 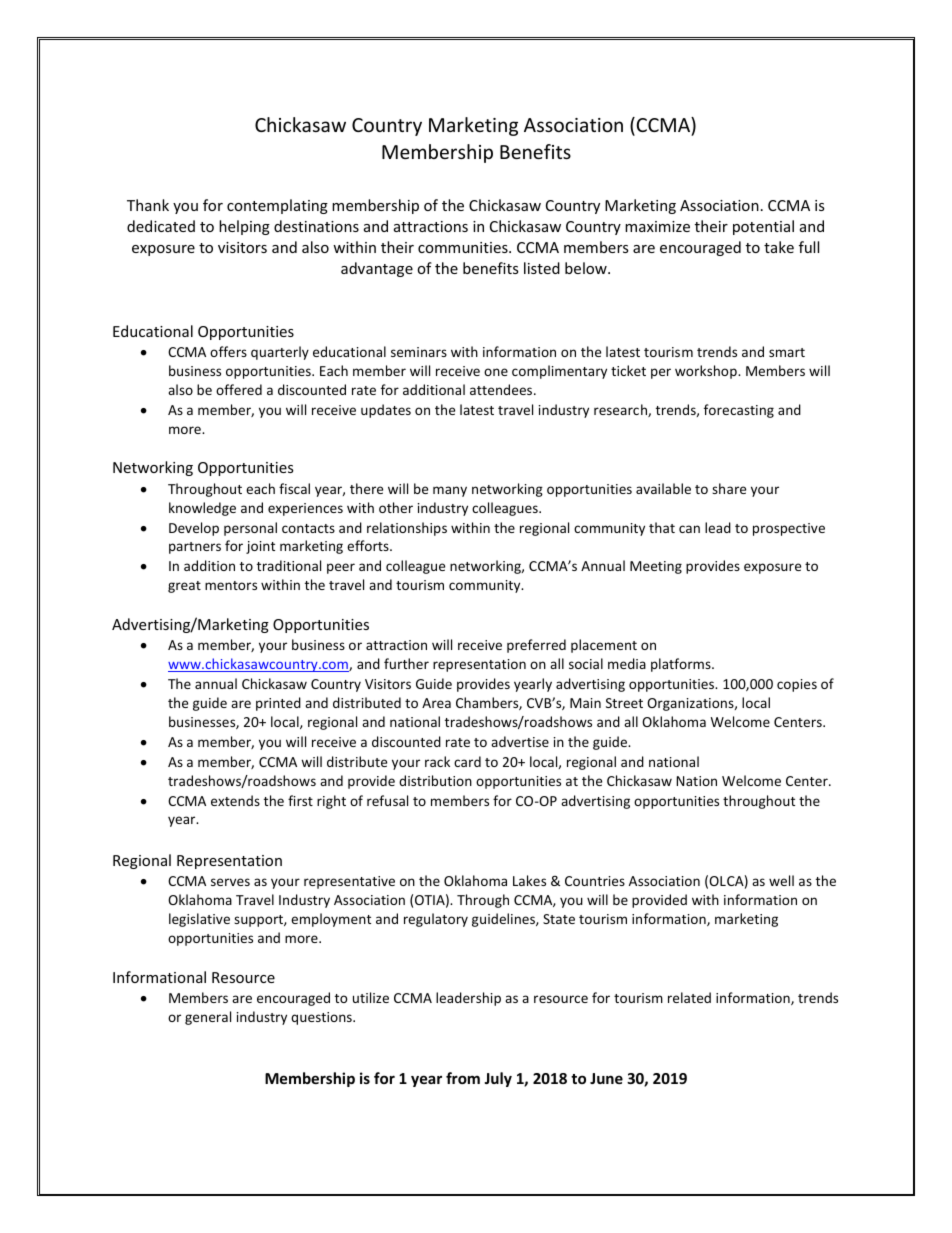 I want to click on offered, so click(x=239, y=389).
